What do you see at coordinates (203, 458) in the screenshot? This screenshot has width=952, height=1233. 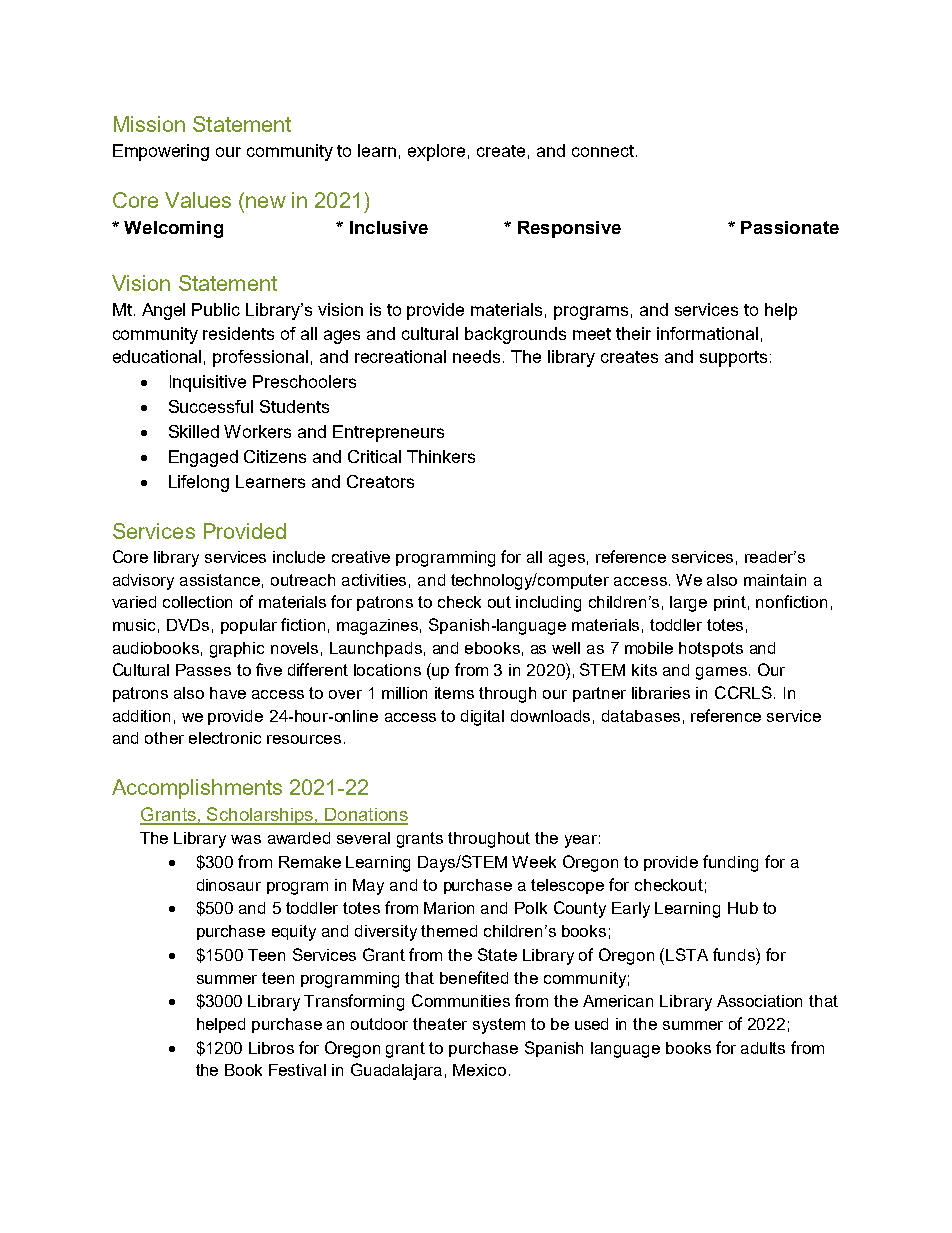 I see `Engaged` at bounding box center [203, 458].
